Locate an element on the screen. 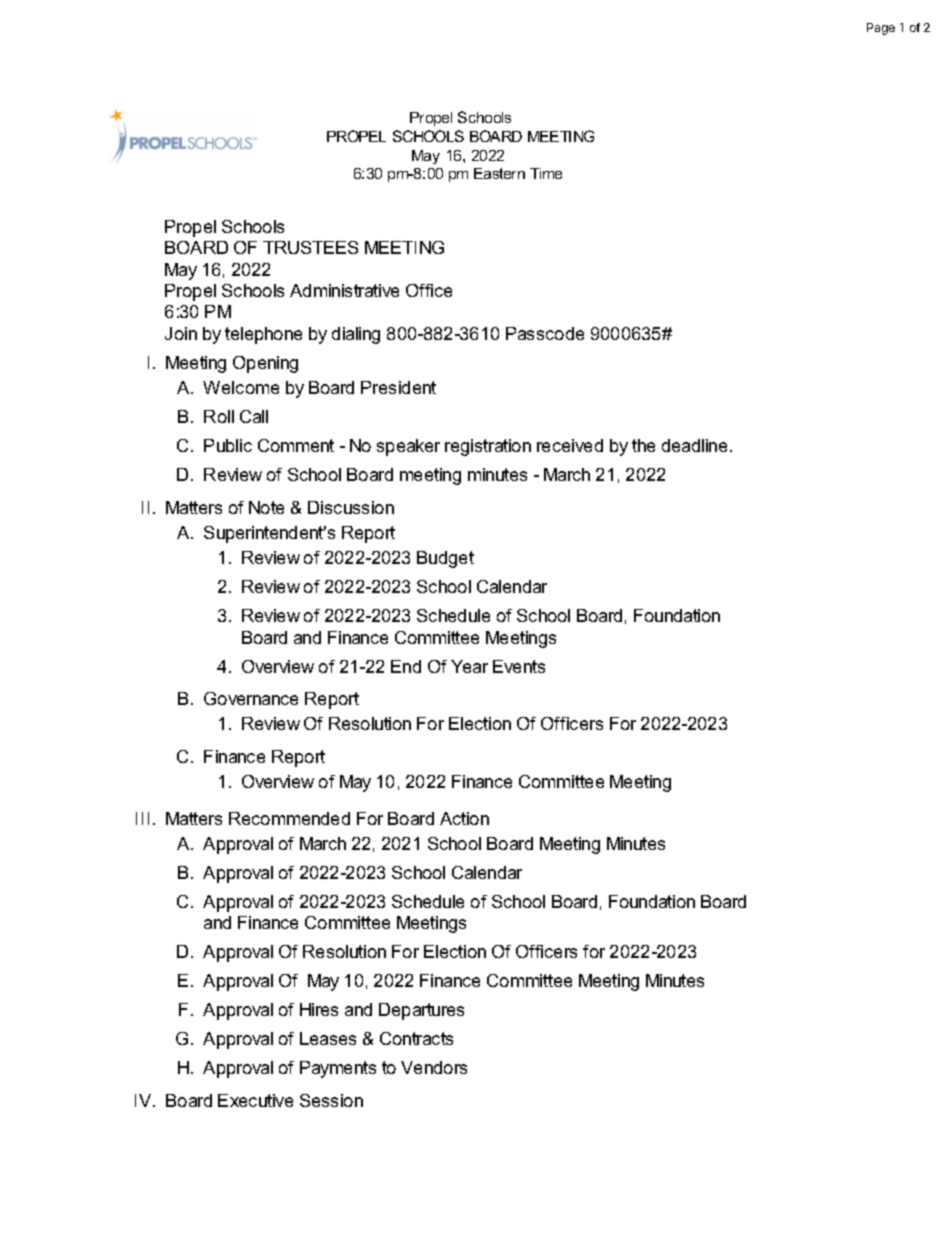 The height and width of the screenshot is (1233, 952). Executive is located at coordinates (255, 1100).
